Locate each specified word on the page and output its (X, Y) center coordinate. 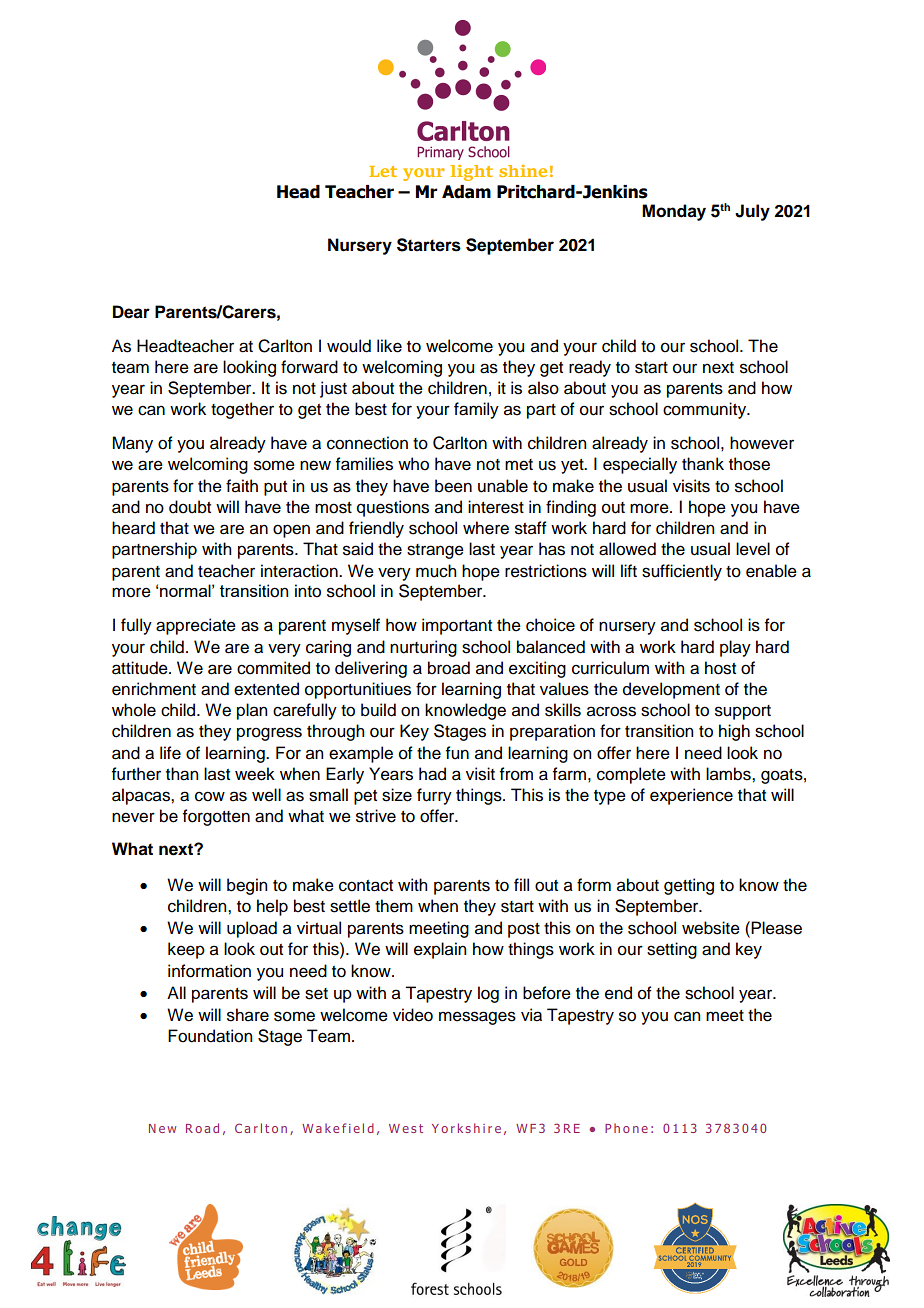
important (457, 626)
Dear (131, 312)
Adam (466, 192)
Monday (674, 212)
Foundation (210, 1036)
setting (672, 950)
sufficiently (682, 572)
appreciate (196, 626)
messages (477, 1018)
